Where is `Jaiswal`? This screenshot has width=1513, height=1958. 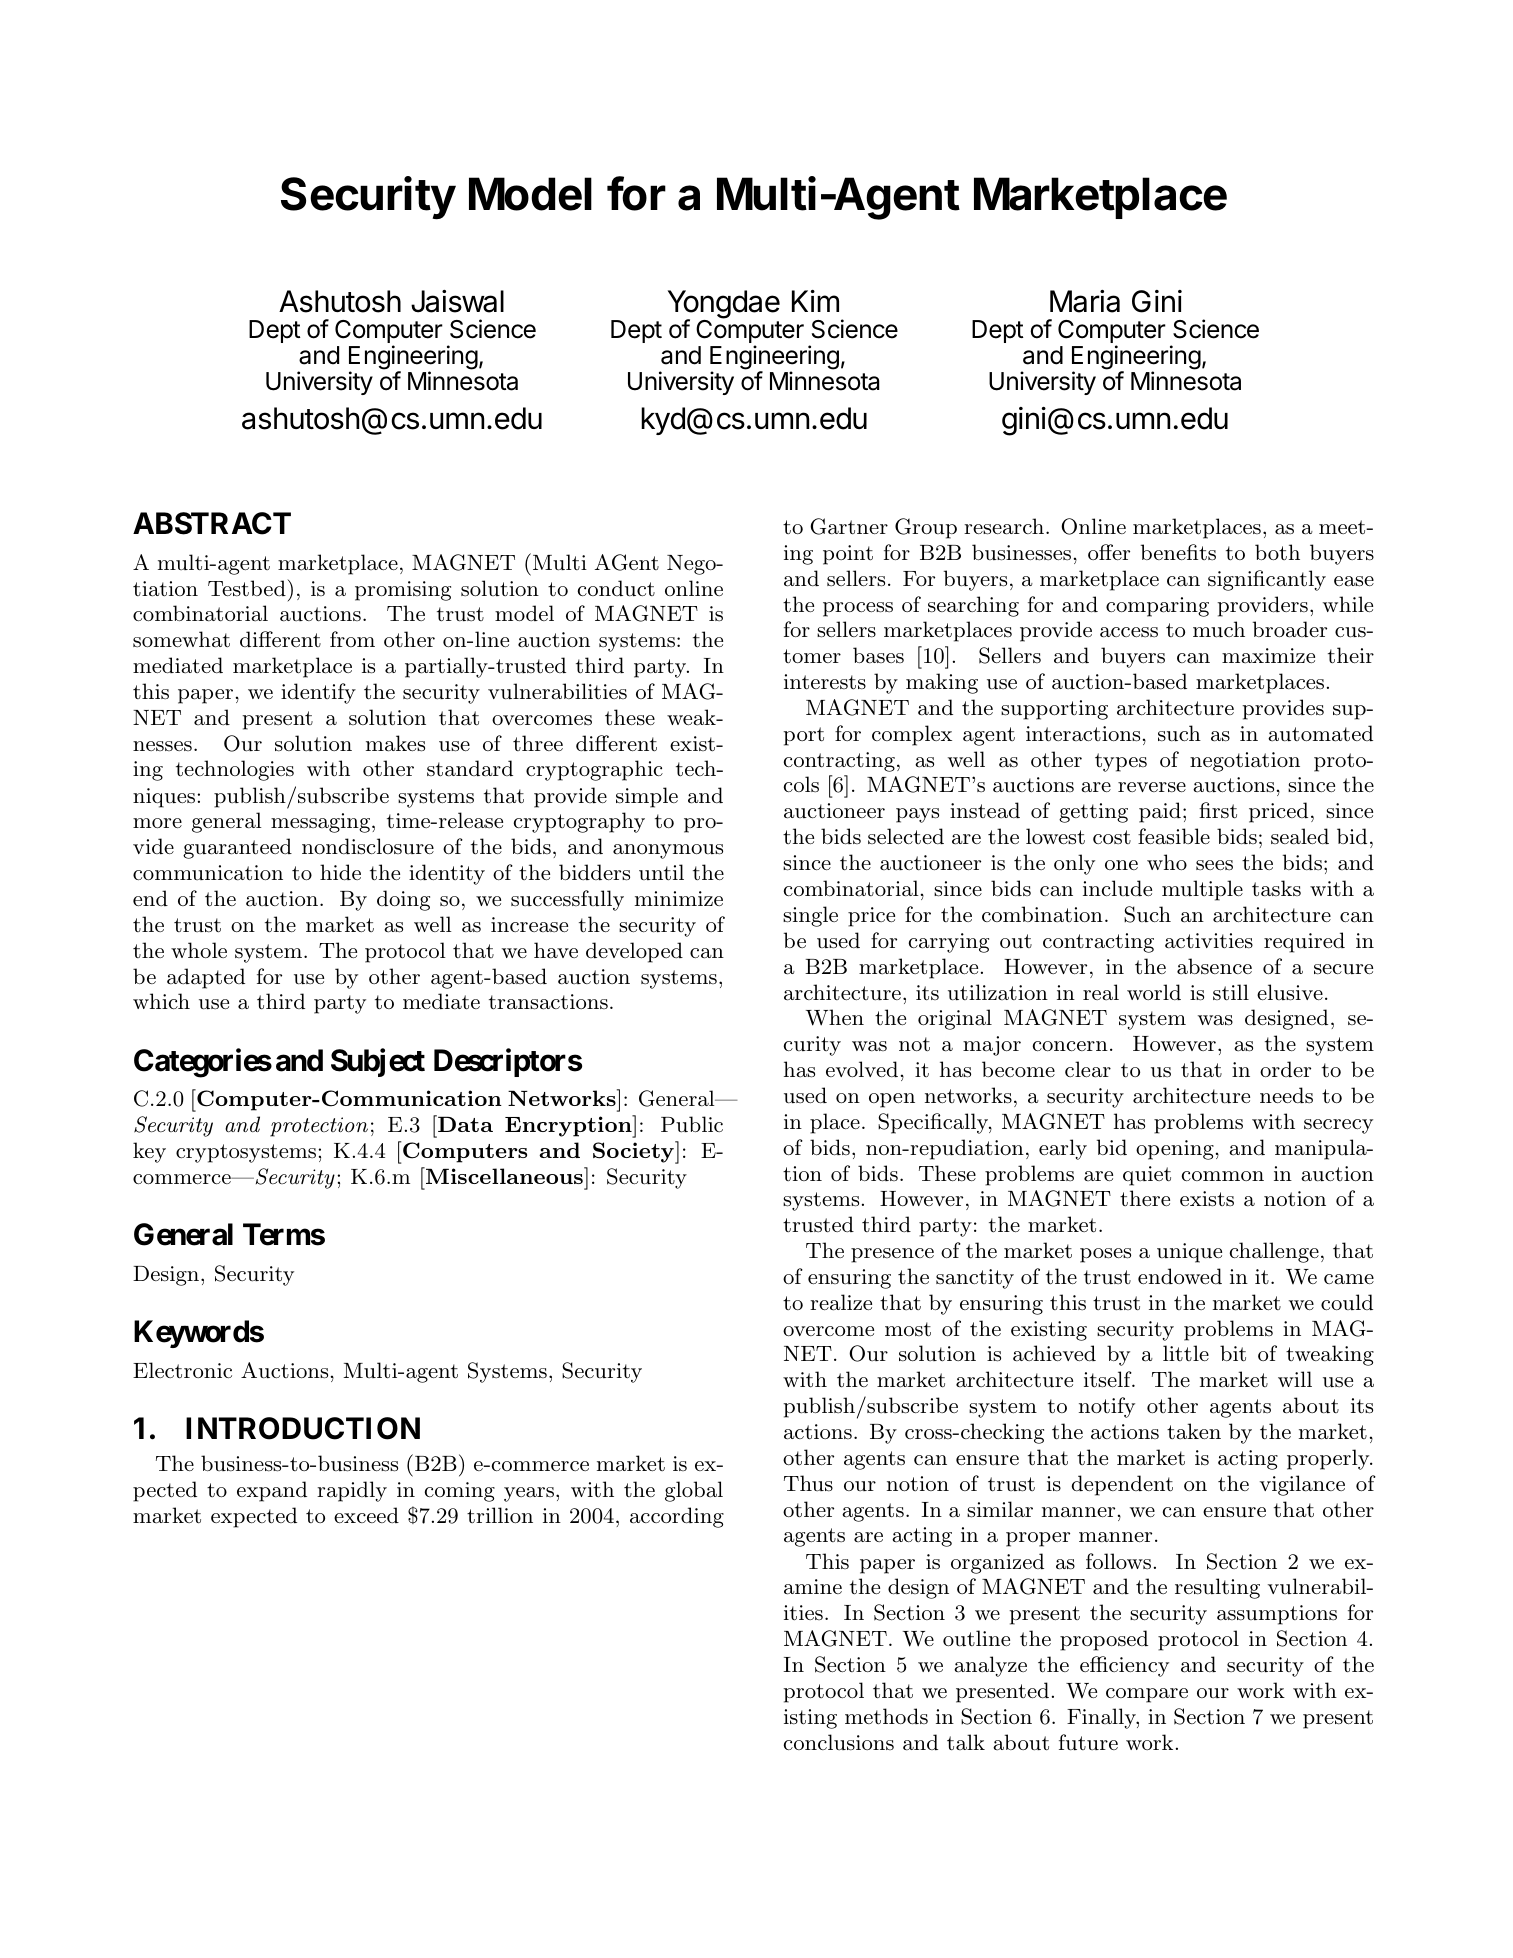
Jaiswal is located at coordinates (457, 301).
